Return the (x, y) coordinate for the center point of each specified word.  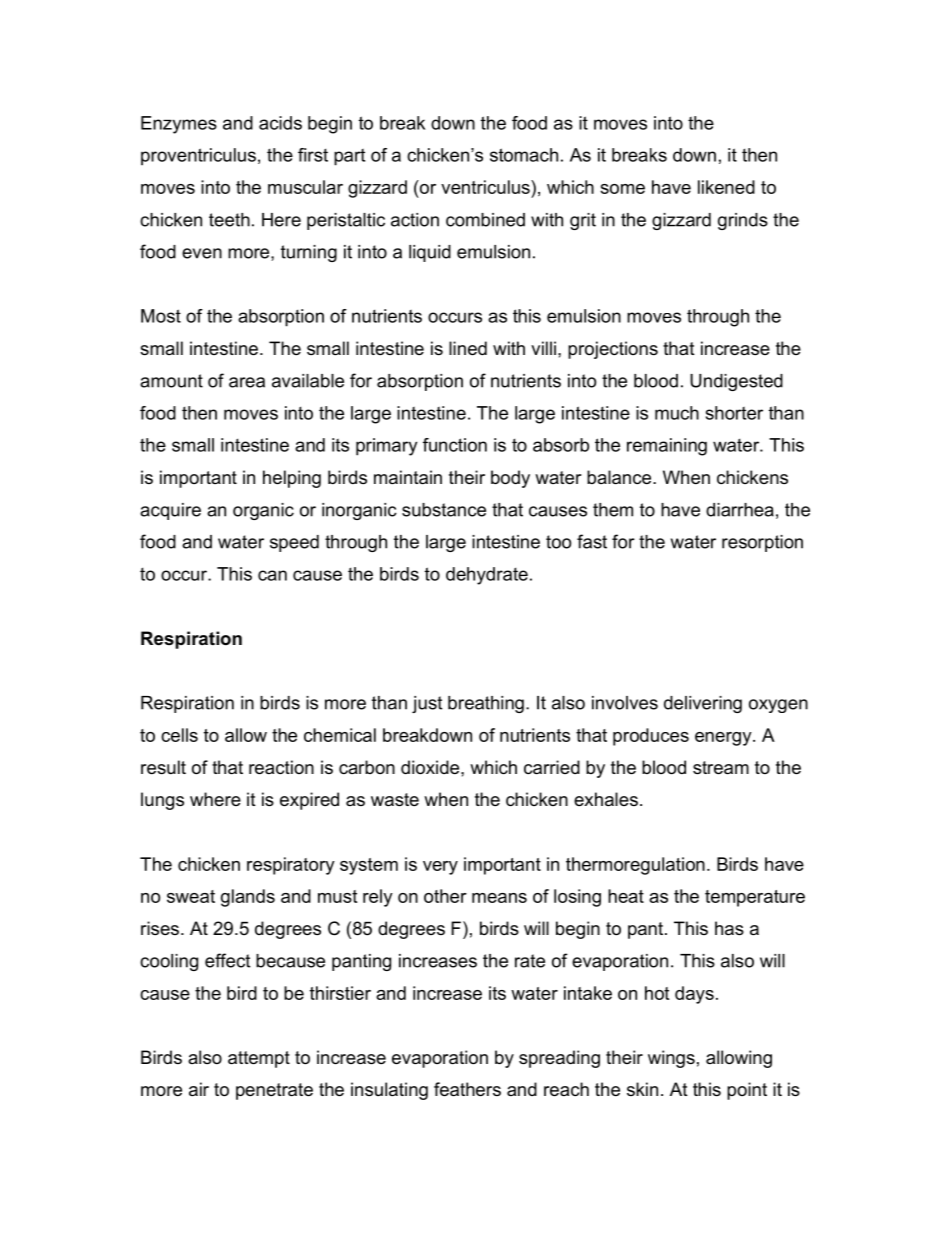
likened (726, 187)
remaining (667, 447)
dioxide (431, 767)
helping (292, 479)
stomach (524, 155)
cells (179, 735)
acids (280, 123)
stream (721, 768)
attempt (259, 1059)
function (455, 445)
